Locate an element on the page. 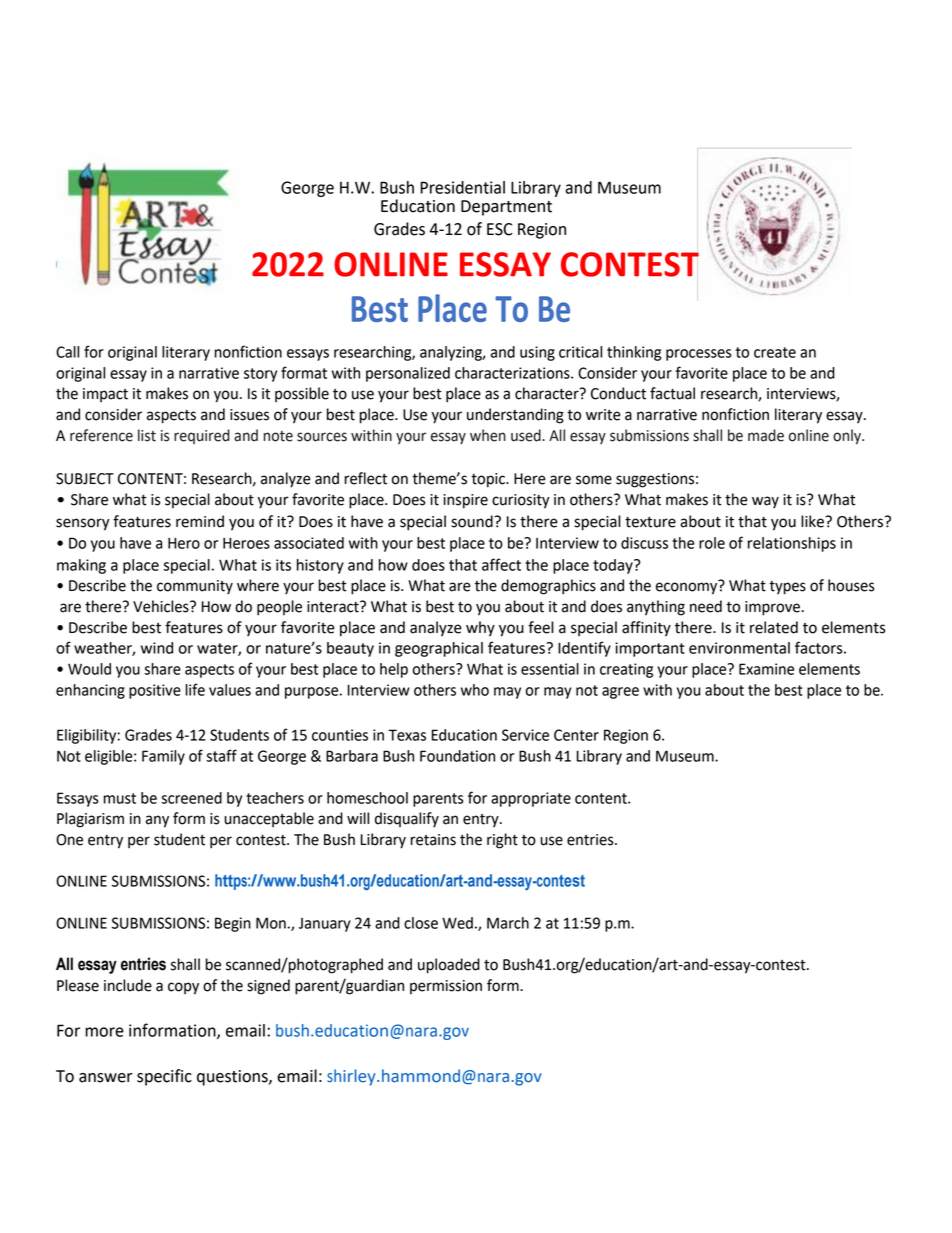 Image resolution: width=952 pixels, height=1233 pixels. Call is located at coordinates (67, 352).
